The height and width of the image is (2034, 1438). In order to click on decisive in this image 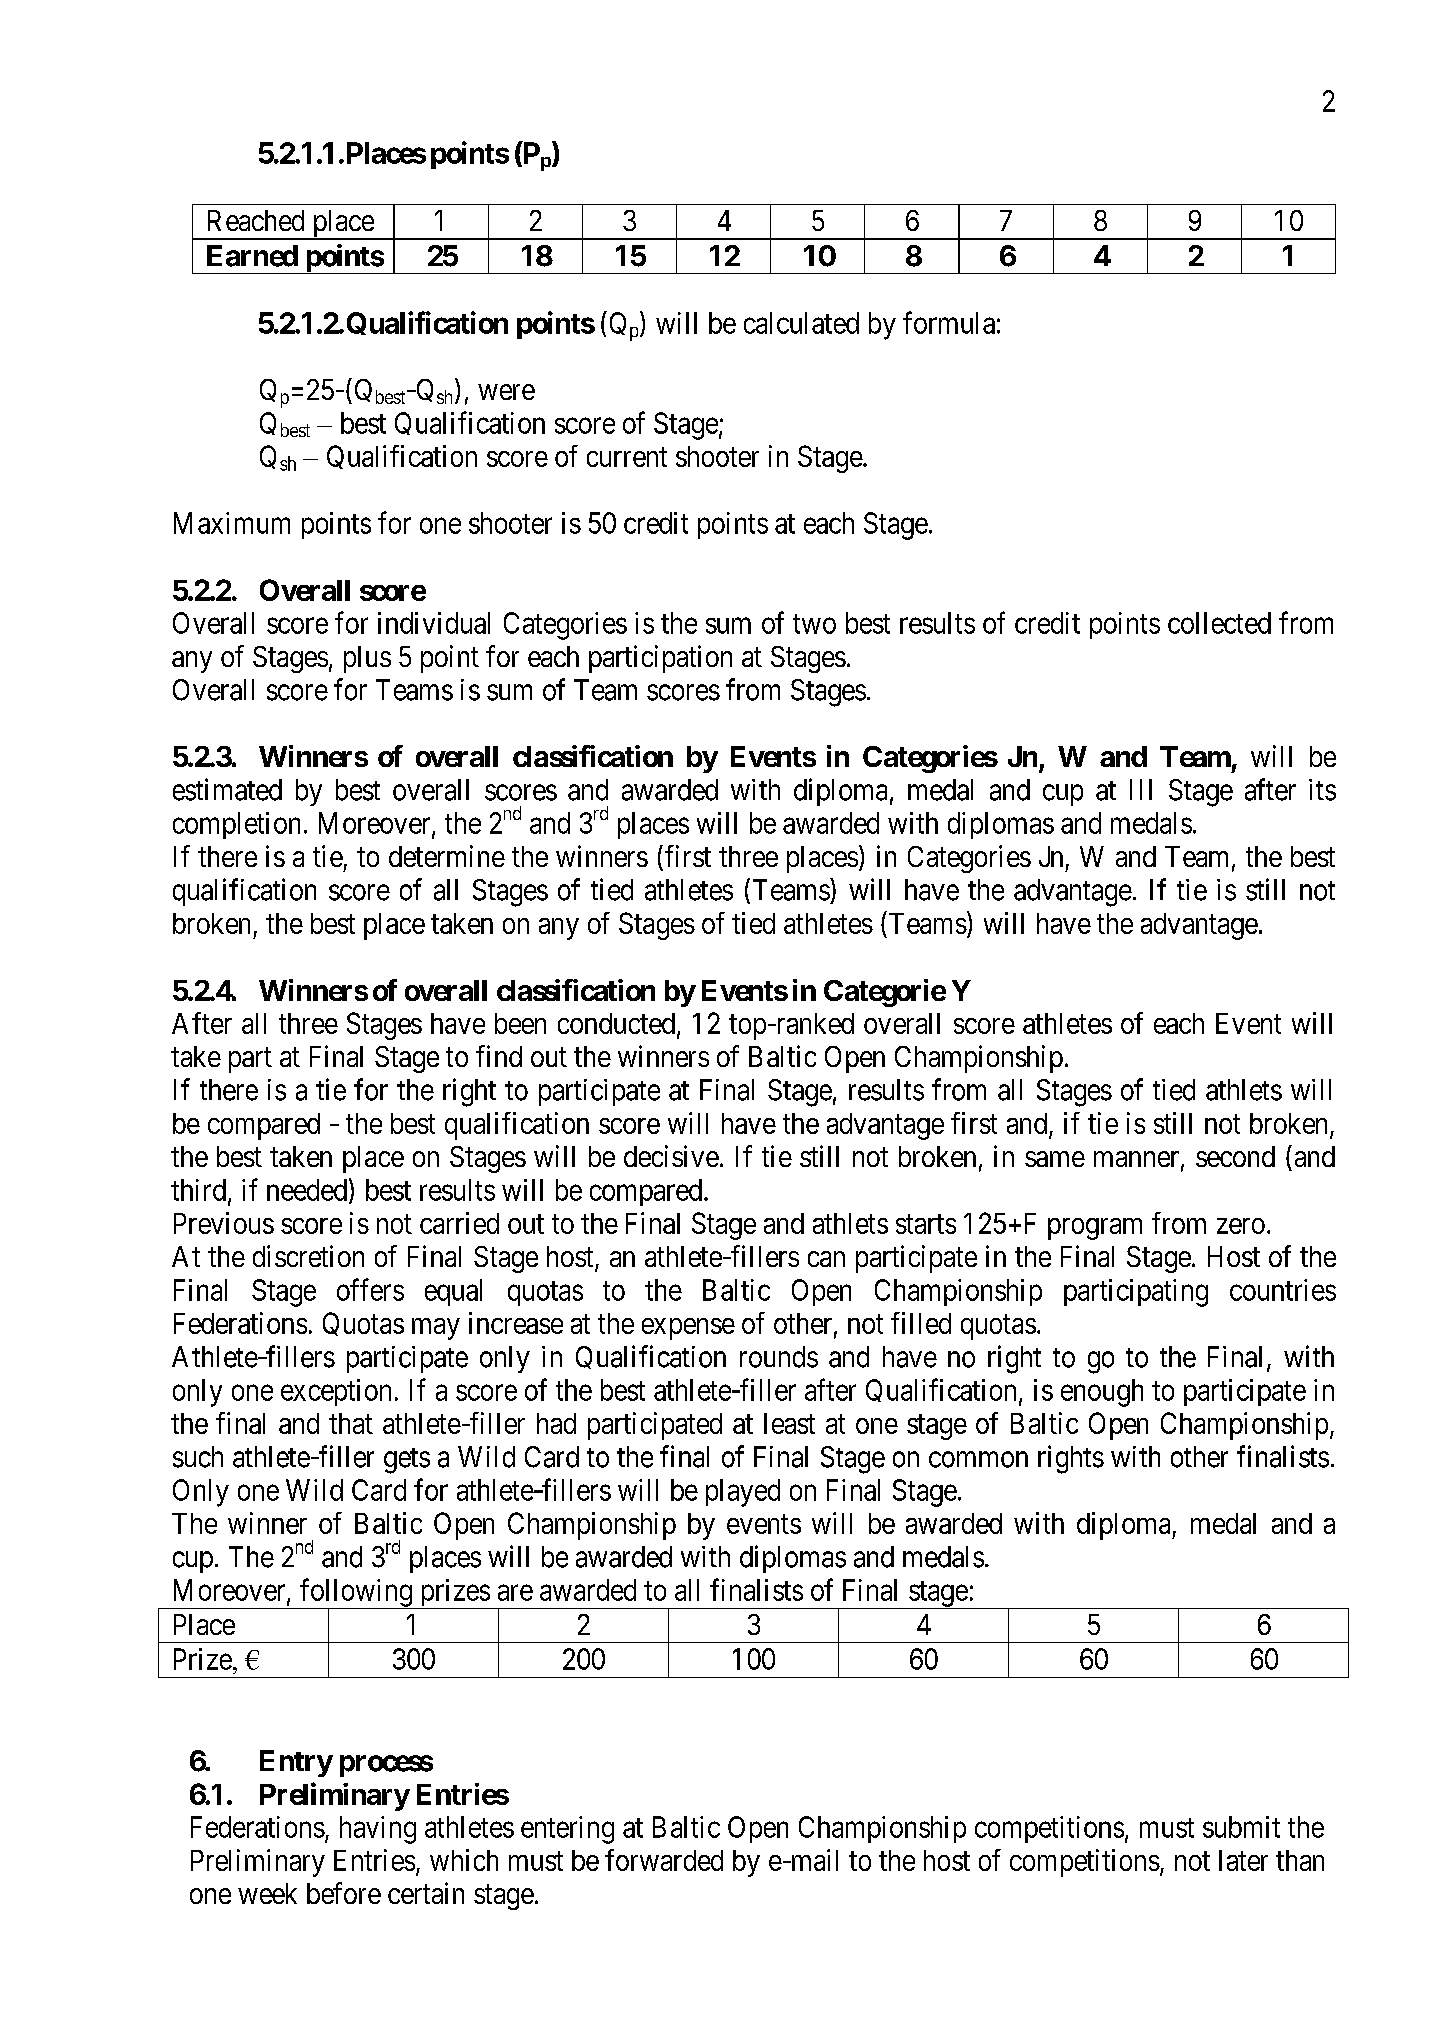, I will do `click(671, 1156)`.
